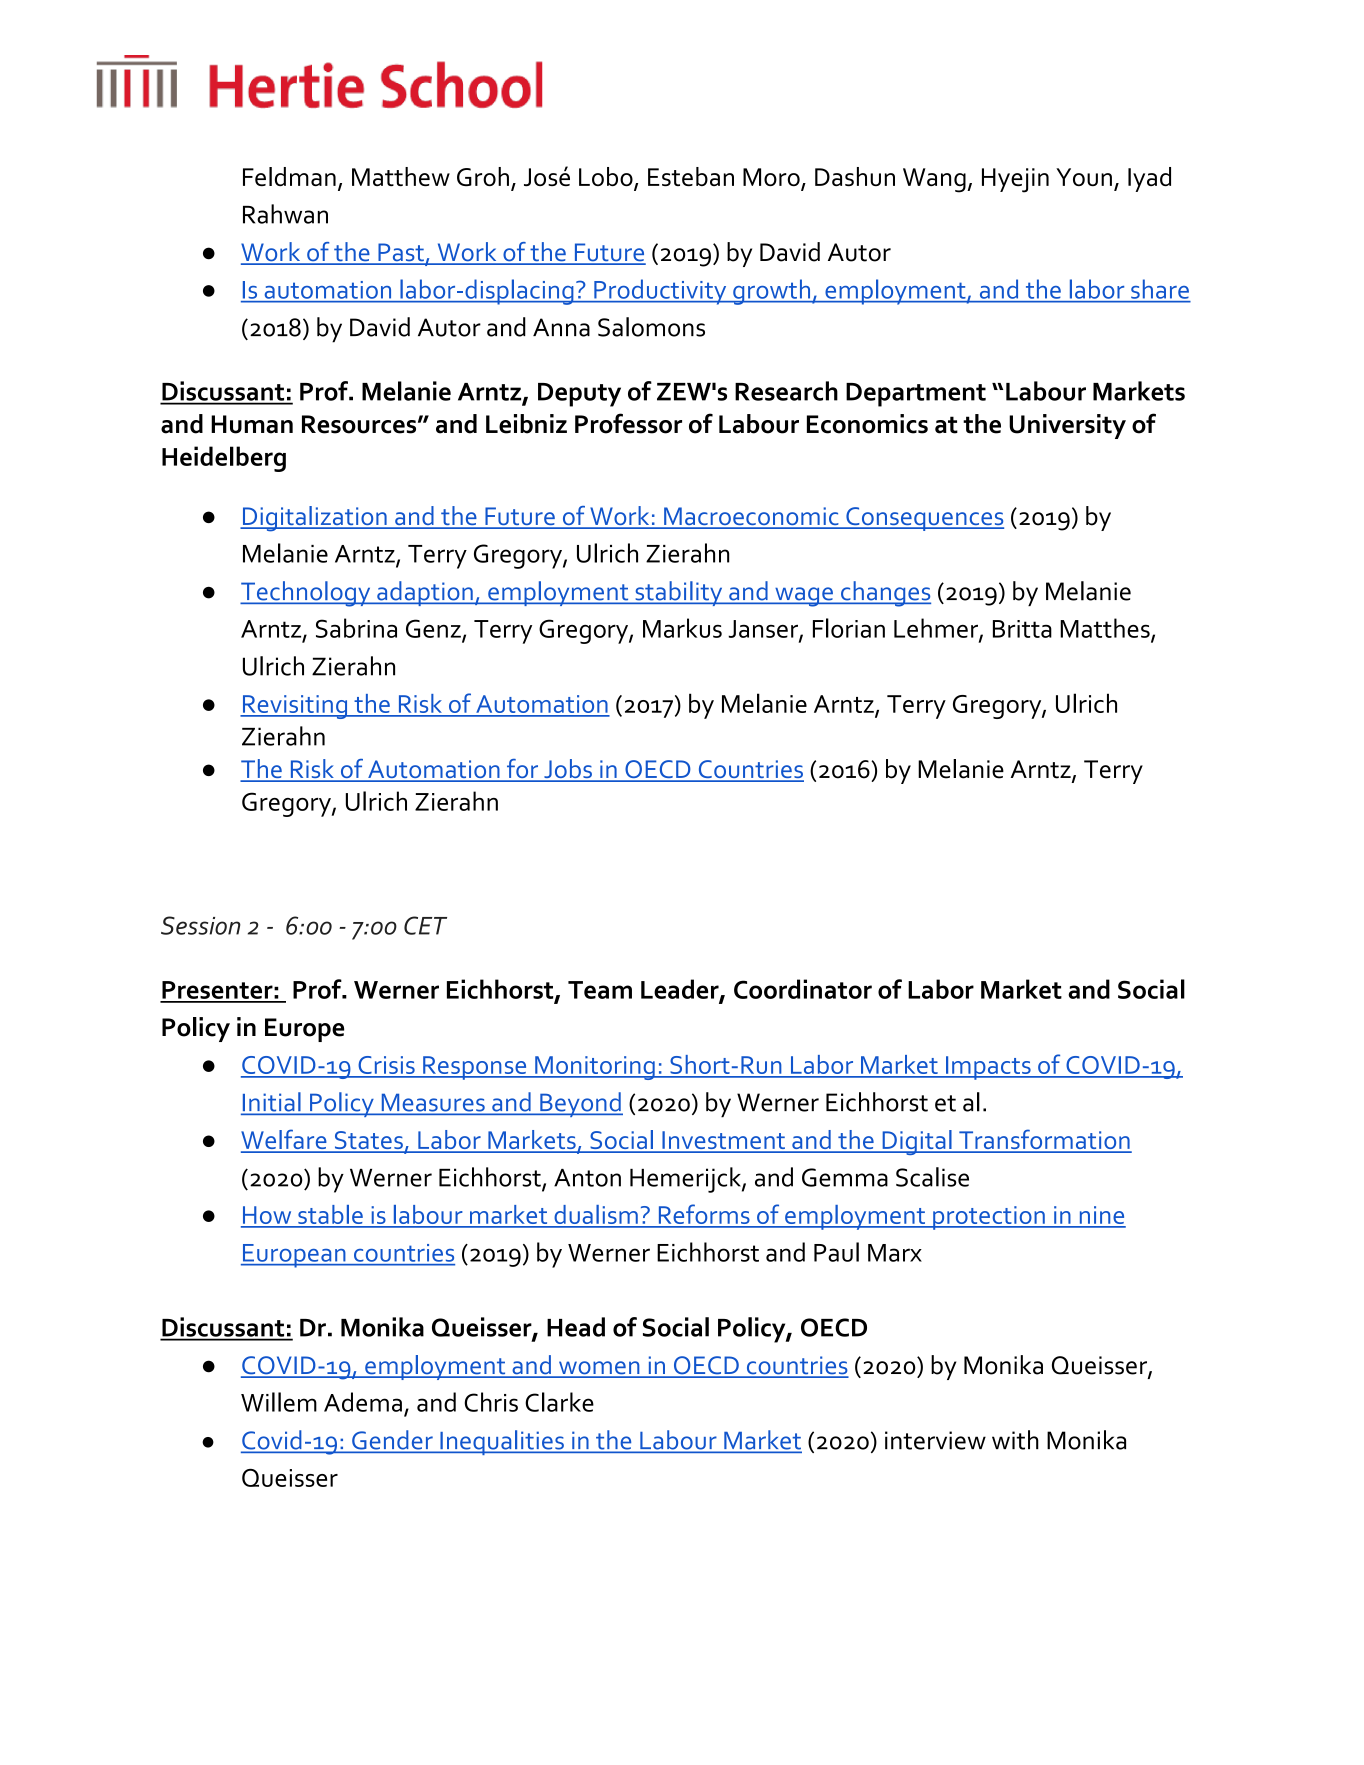 The image size is (1364, 1765). Describe the element at coordinates (306, 594) in the image. I see `Technology` at that location.
